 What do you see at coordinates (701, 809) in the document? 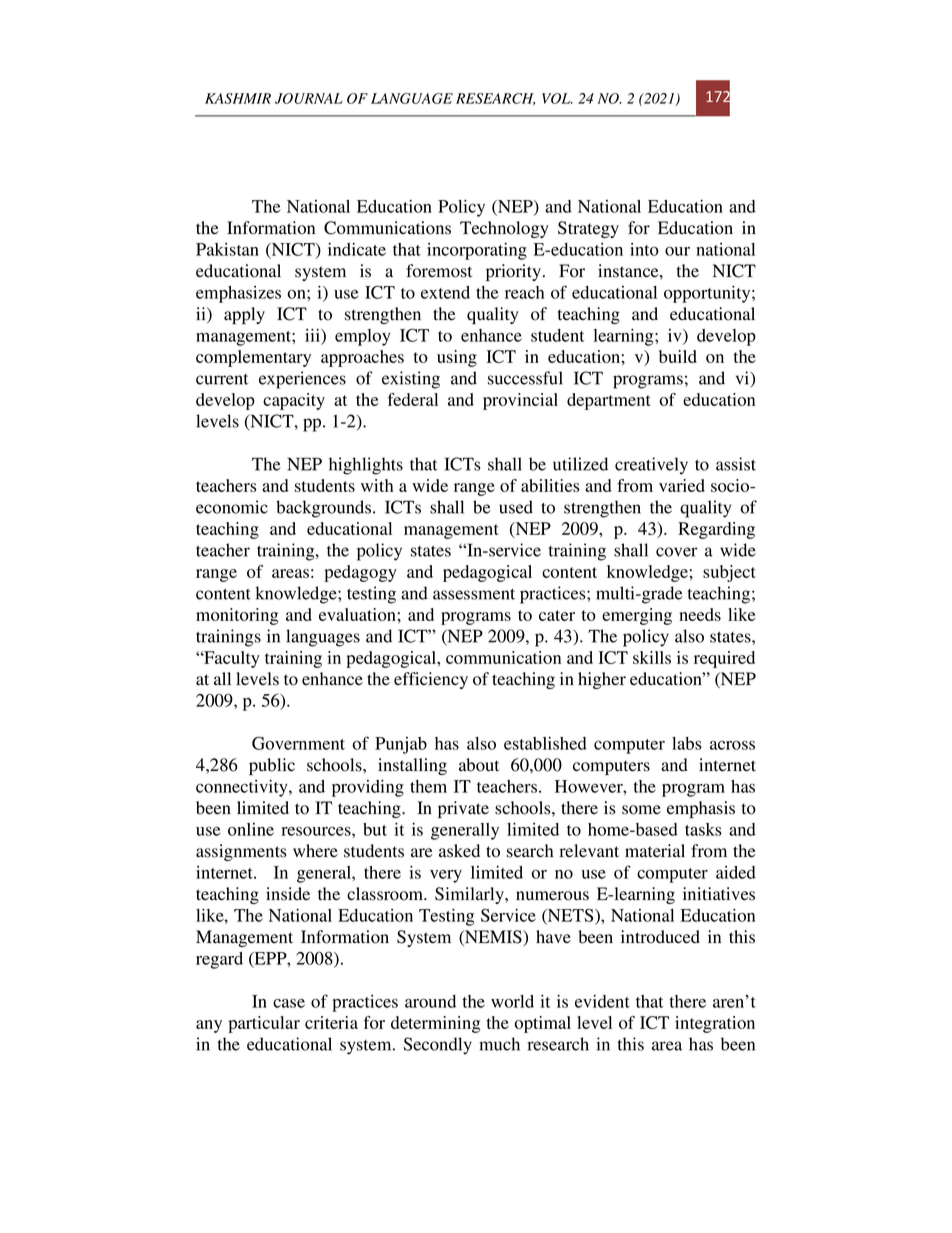
I see `emphasis` at bounding box center [701, 809].
